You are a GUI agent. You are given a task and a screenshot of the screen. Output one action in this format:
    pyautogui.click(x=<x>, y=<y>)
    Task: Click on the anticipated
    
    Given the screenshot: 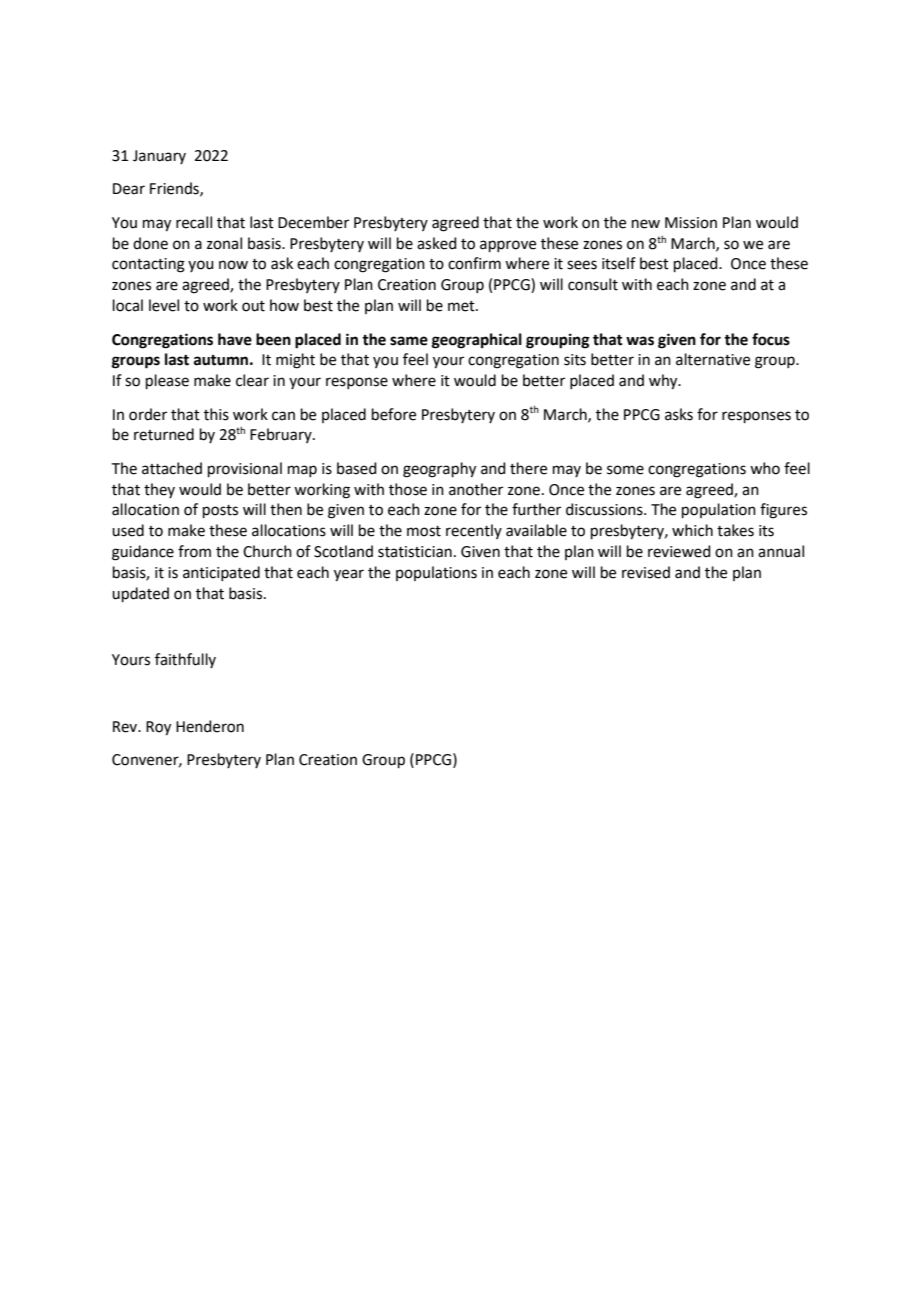 What is the action you would take?
    pyautogui.click(x=221, y=573)
